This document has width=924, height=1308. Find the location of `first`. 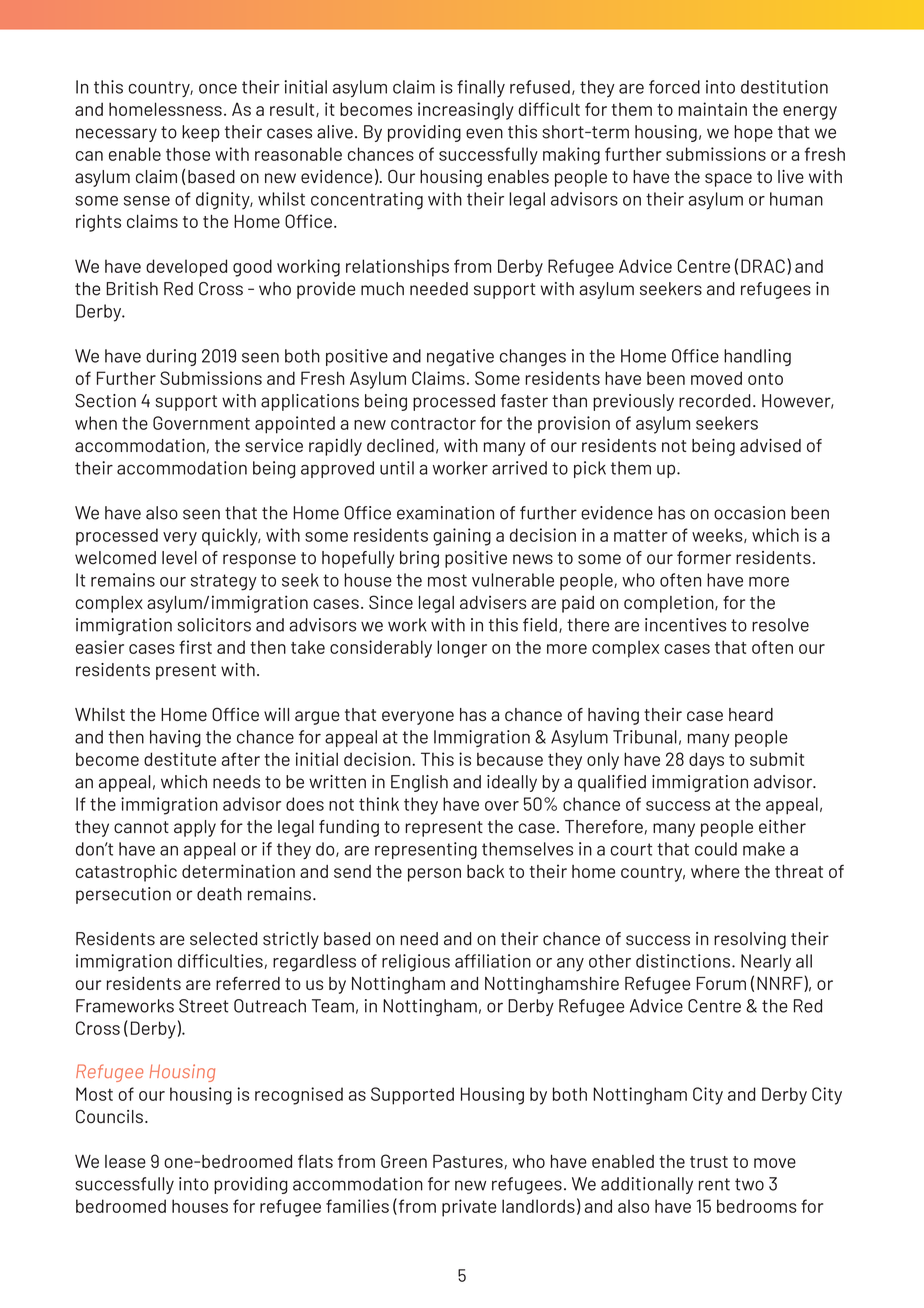

first is located at coordinates (195, 647).
